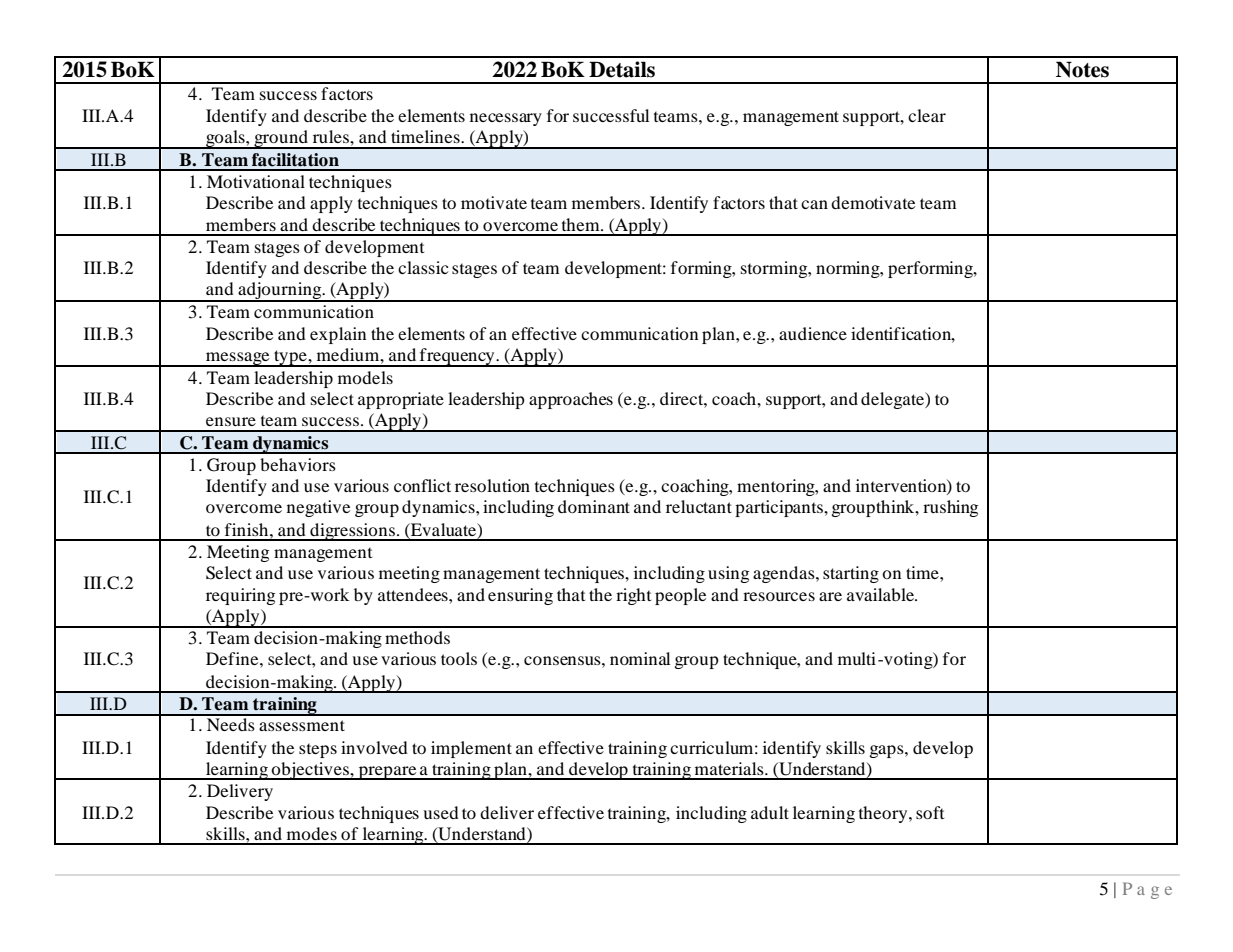 The width and height of the screenshot is (1233, 952). I want to click on Details, so click(622, 69).
